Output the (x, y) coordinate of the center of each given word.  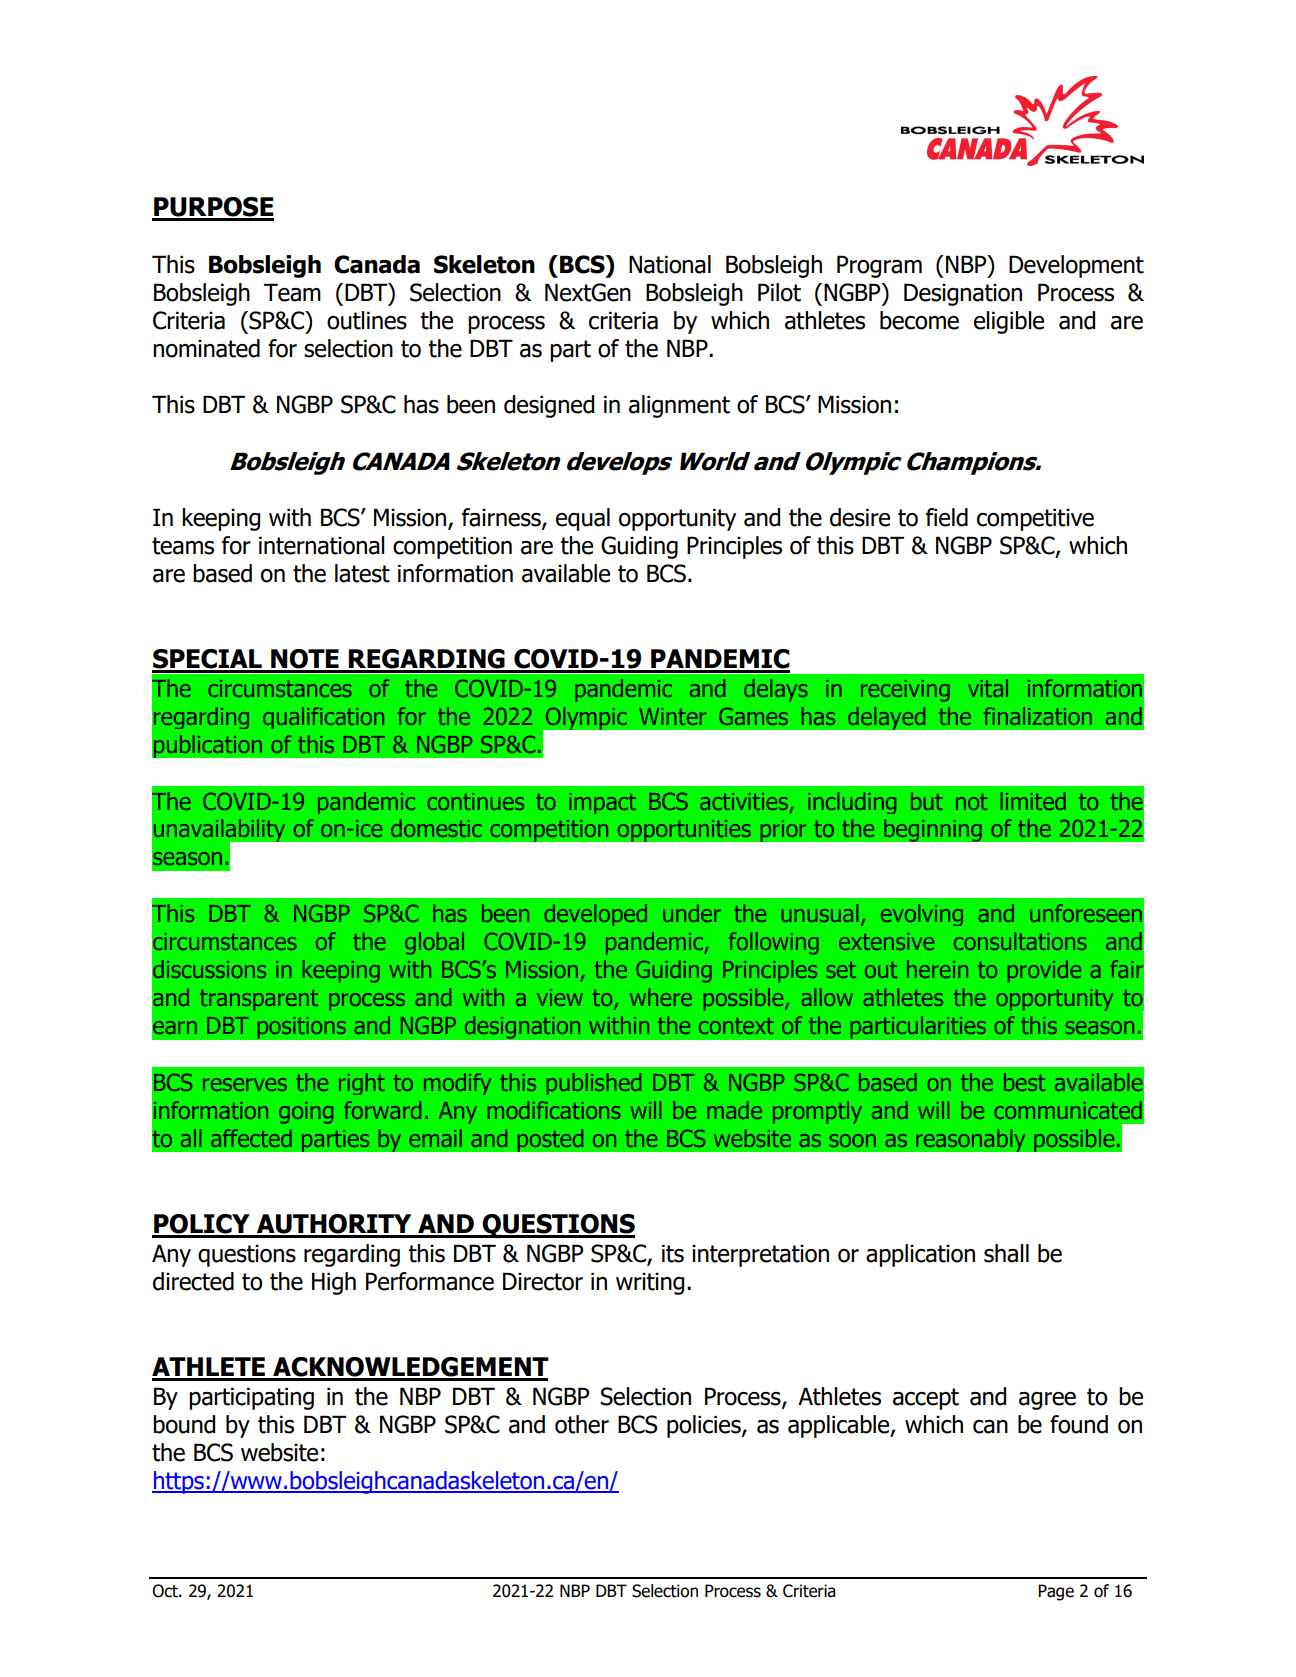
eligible (1009, 322)
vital (988, 688)
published (594, 1084)
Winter (672, 716)
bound (184, 1424)
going (306, 1113)
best (1024, 1082)
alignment (679, 406)
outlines (367, 320)
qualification (323, 718)
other (582, 1424)
